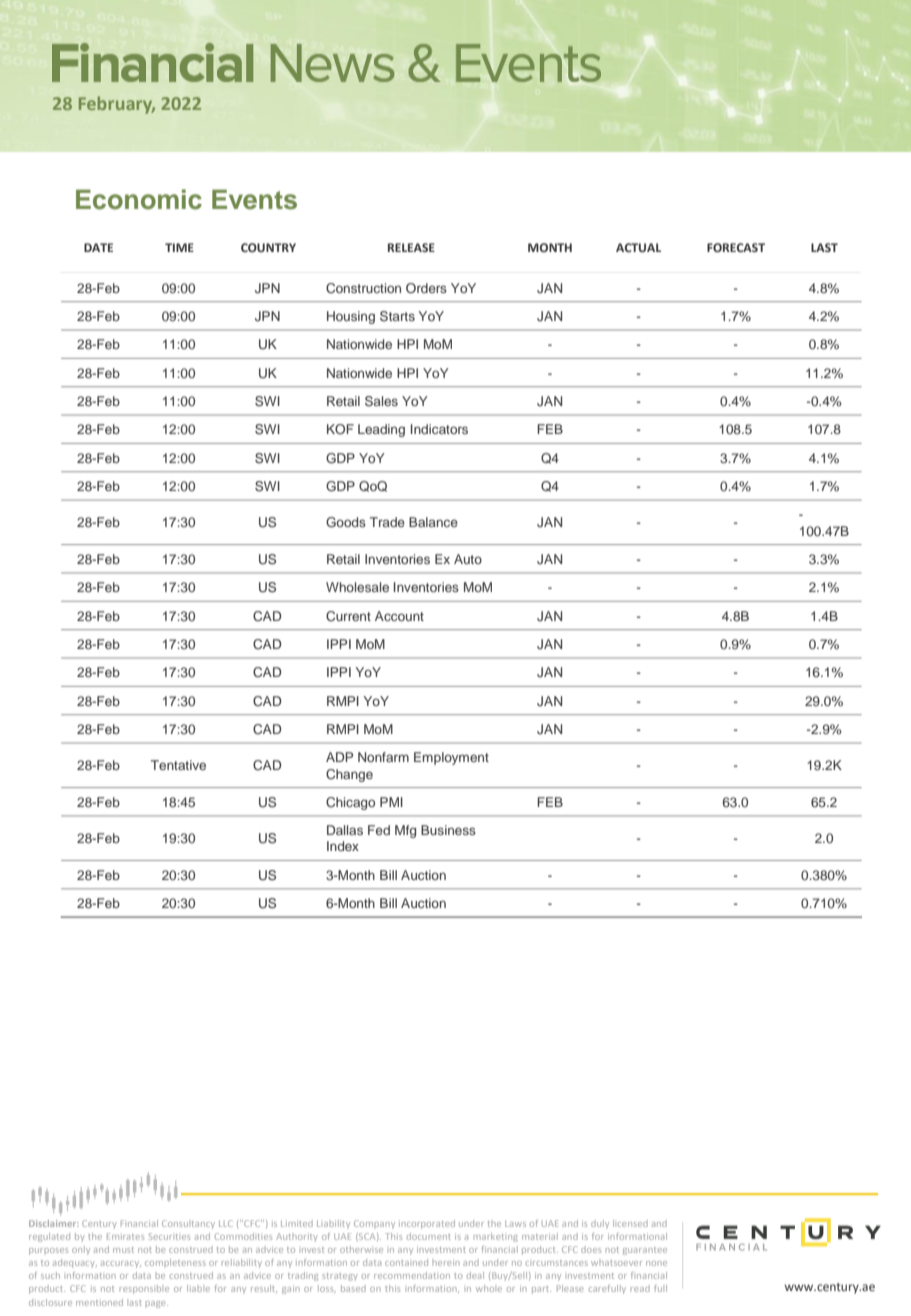 The image size is (911, 1316). Describe the element at coordinates (638, 247) in the screenshot. I see `ACTUAL` at that location.
